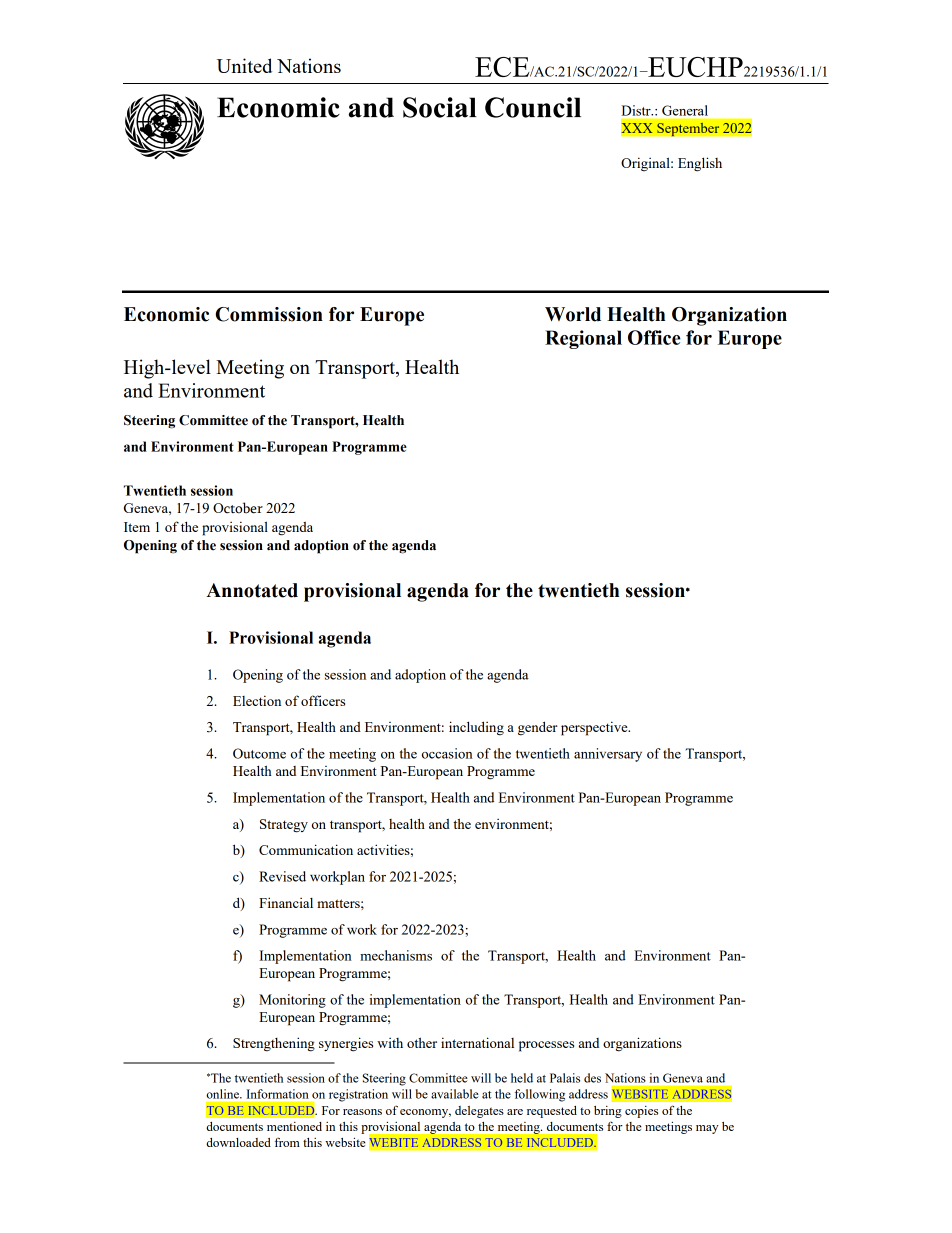 Image resolution: width=952 pixels, height=1233 pixels. I want to click on copies, so click(641, 1112).
